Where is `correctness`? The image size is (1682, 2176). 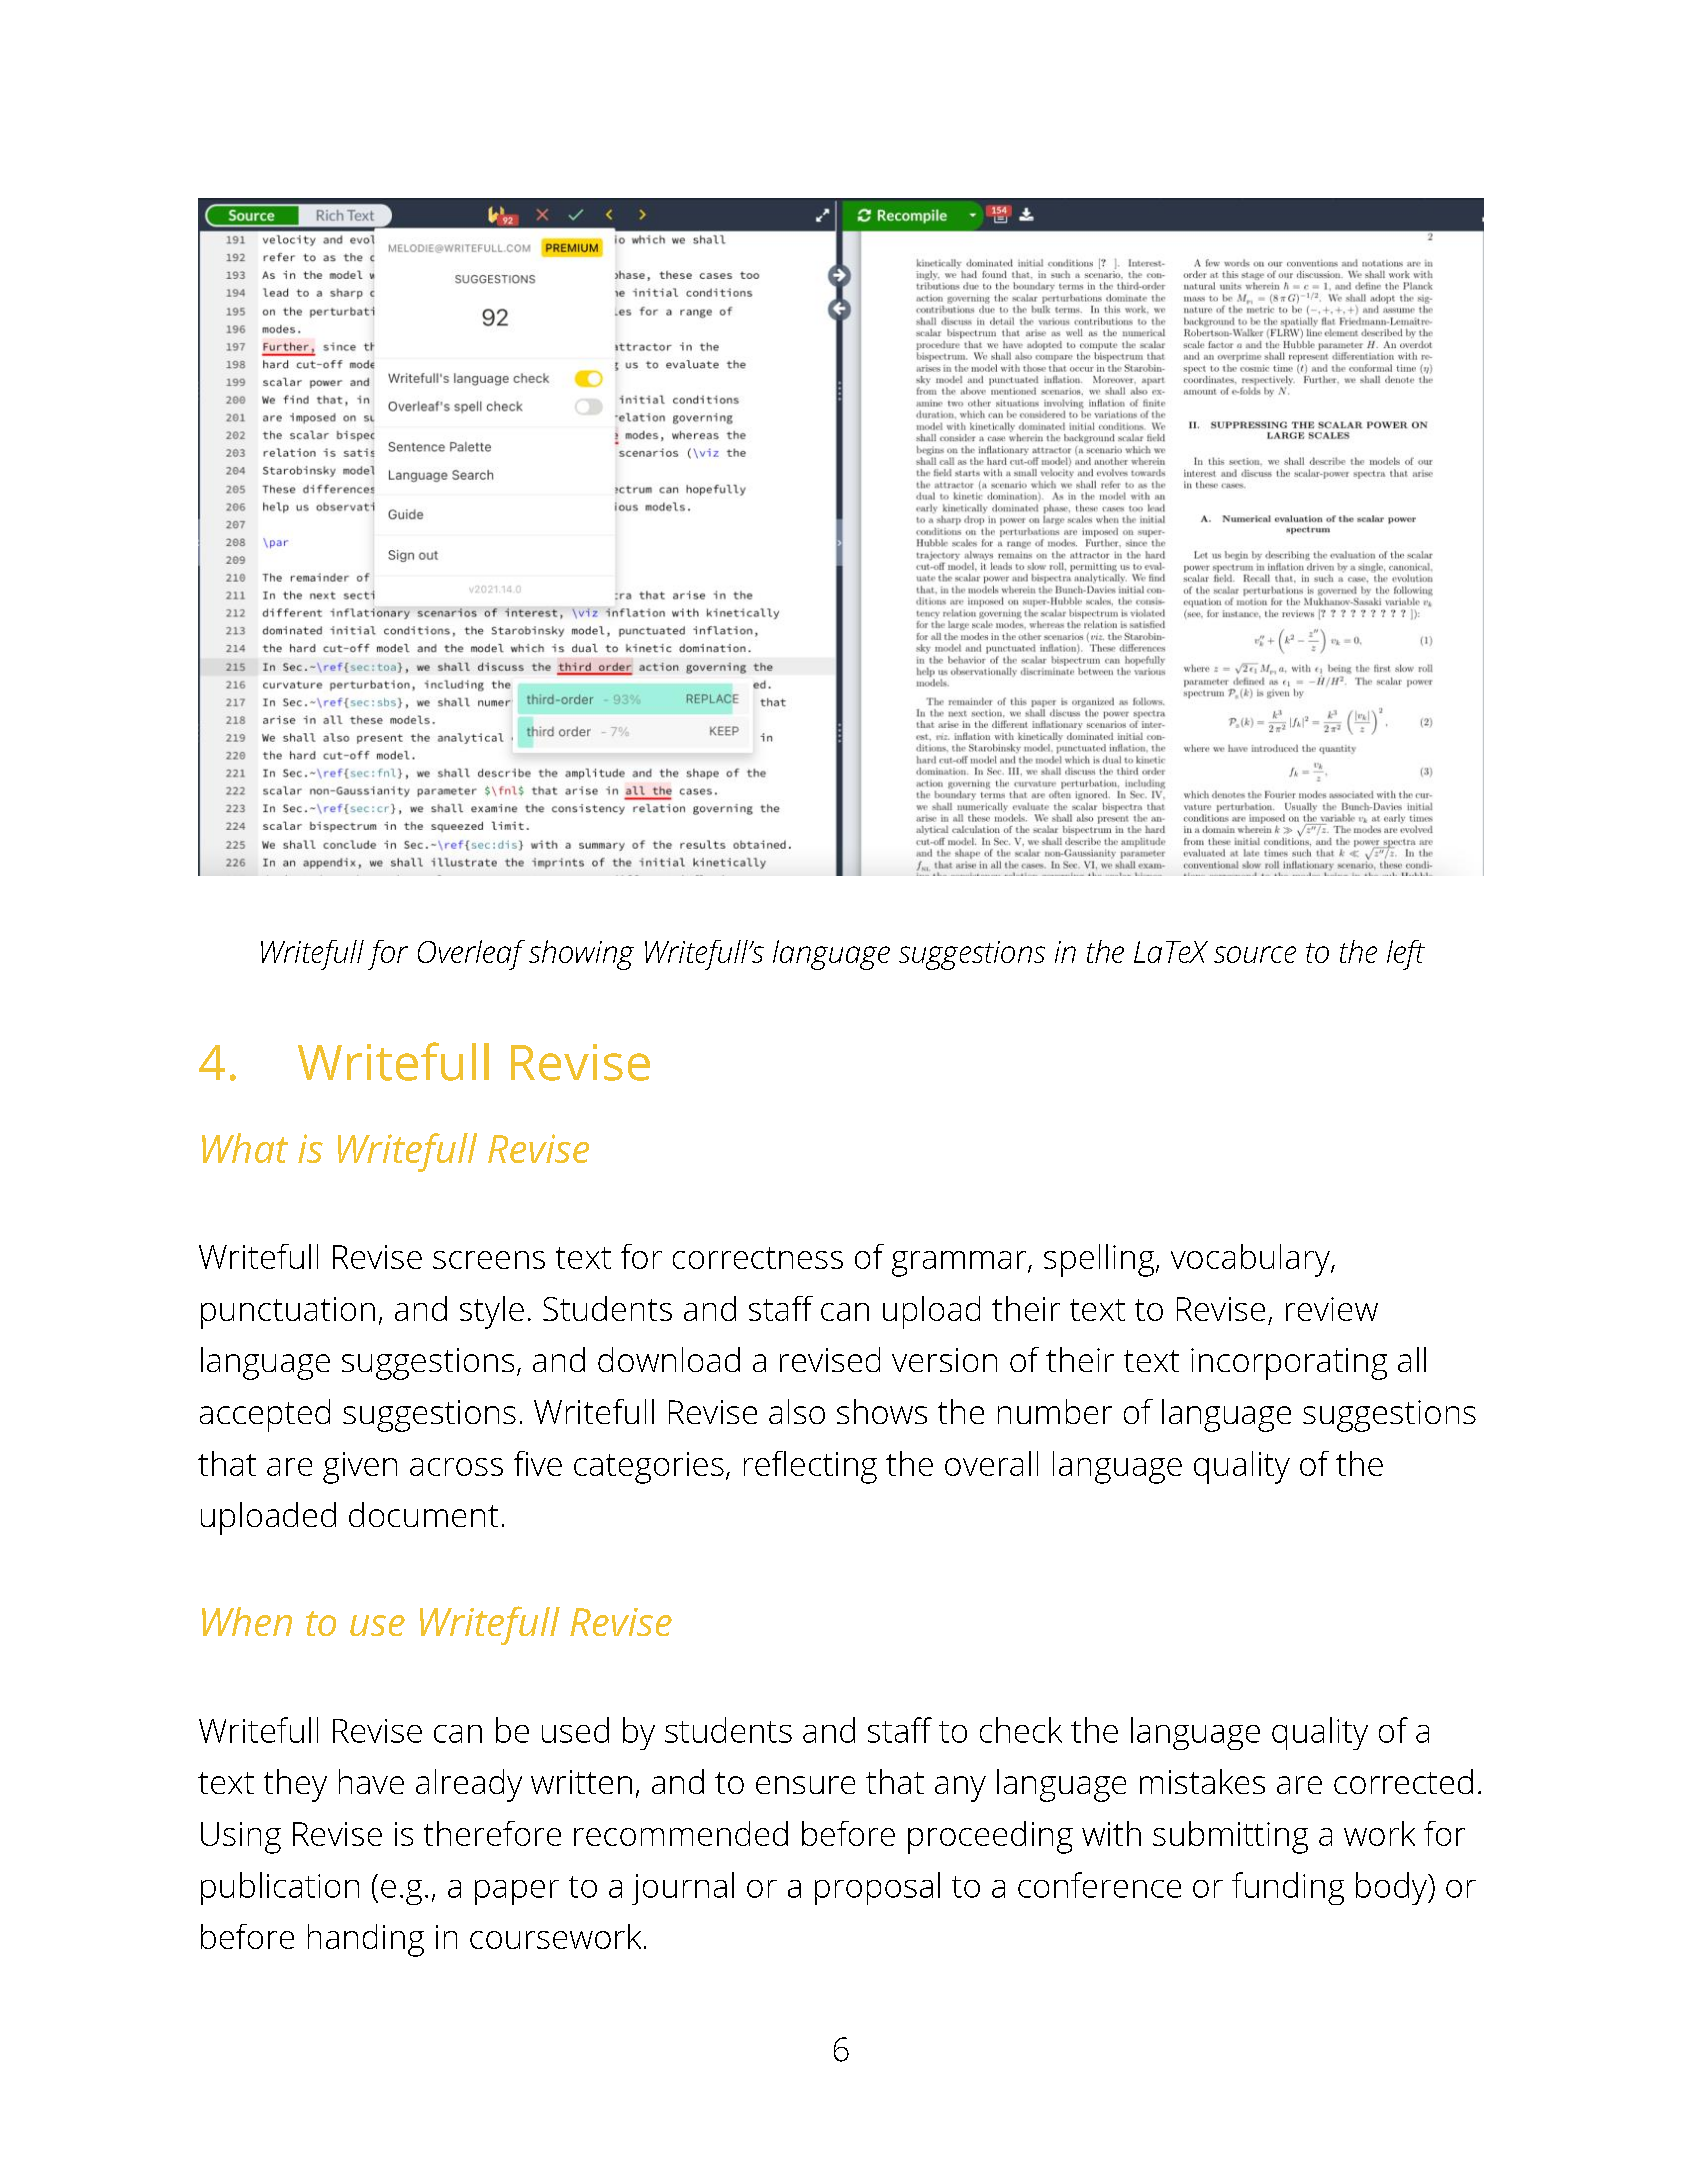 correctness is located at coordinates (758, 1258).
